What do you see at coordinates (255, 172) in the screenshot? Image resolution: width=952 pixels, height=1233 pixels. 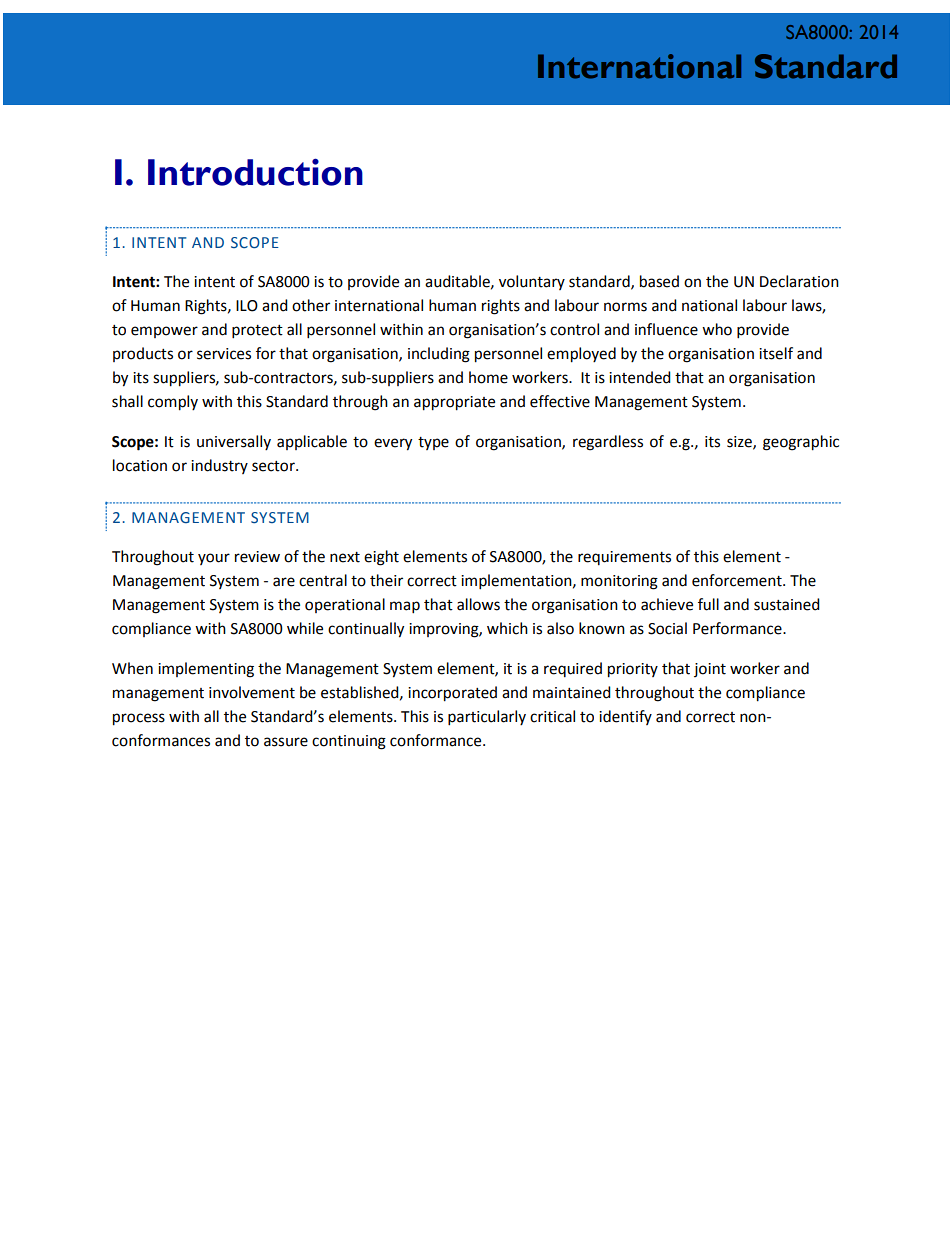 I see `Introduction` at bounding box center [255, 172].
